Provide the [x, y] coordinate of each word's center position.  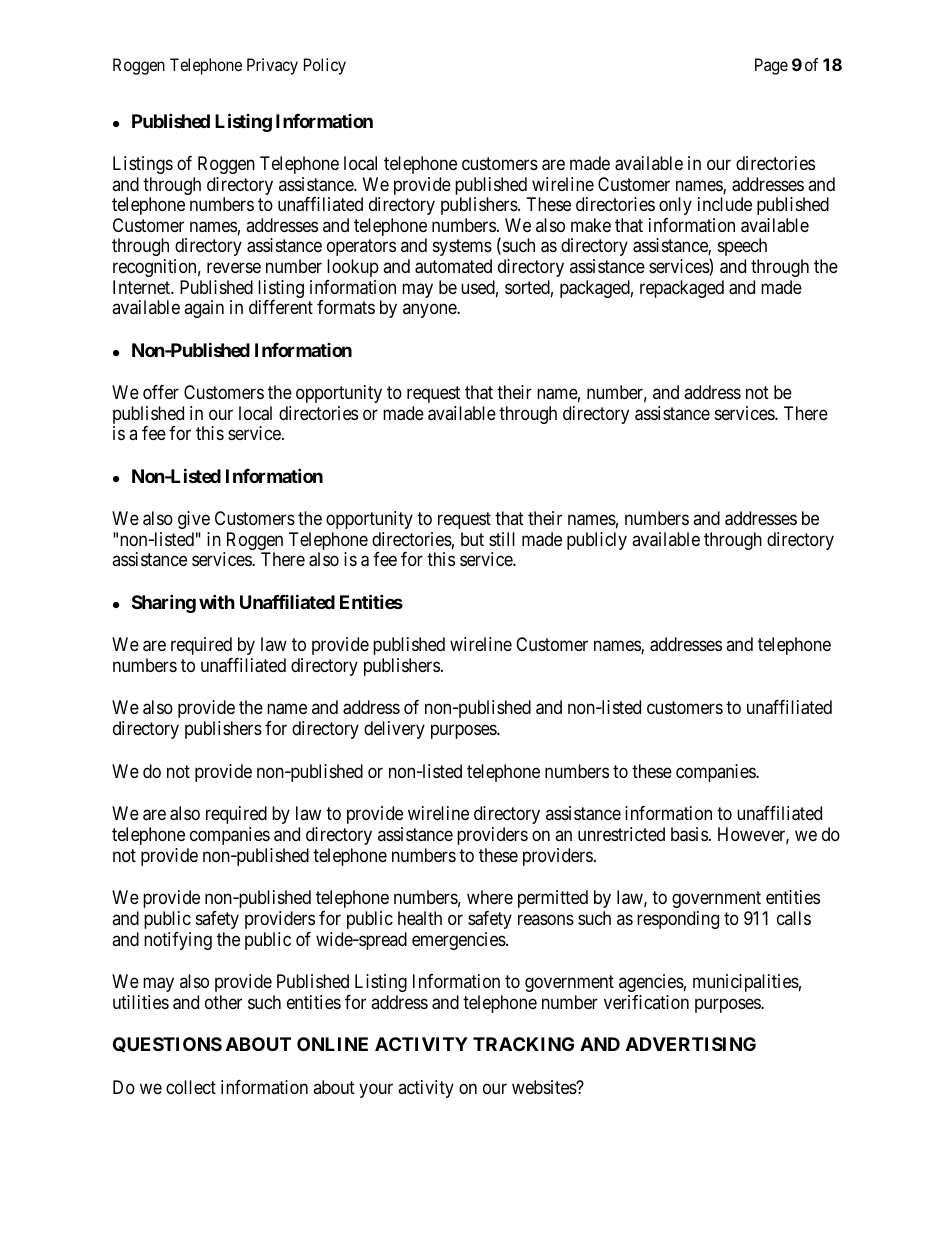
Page [771, 66]
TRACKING [523, 1044]
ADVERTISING [691, 1044]
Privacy [272, 66]
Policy [325, 66]
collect [191, 1087]
